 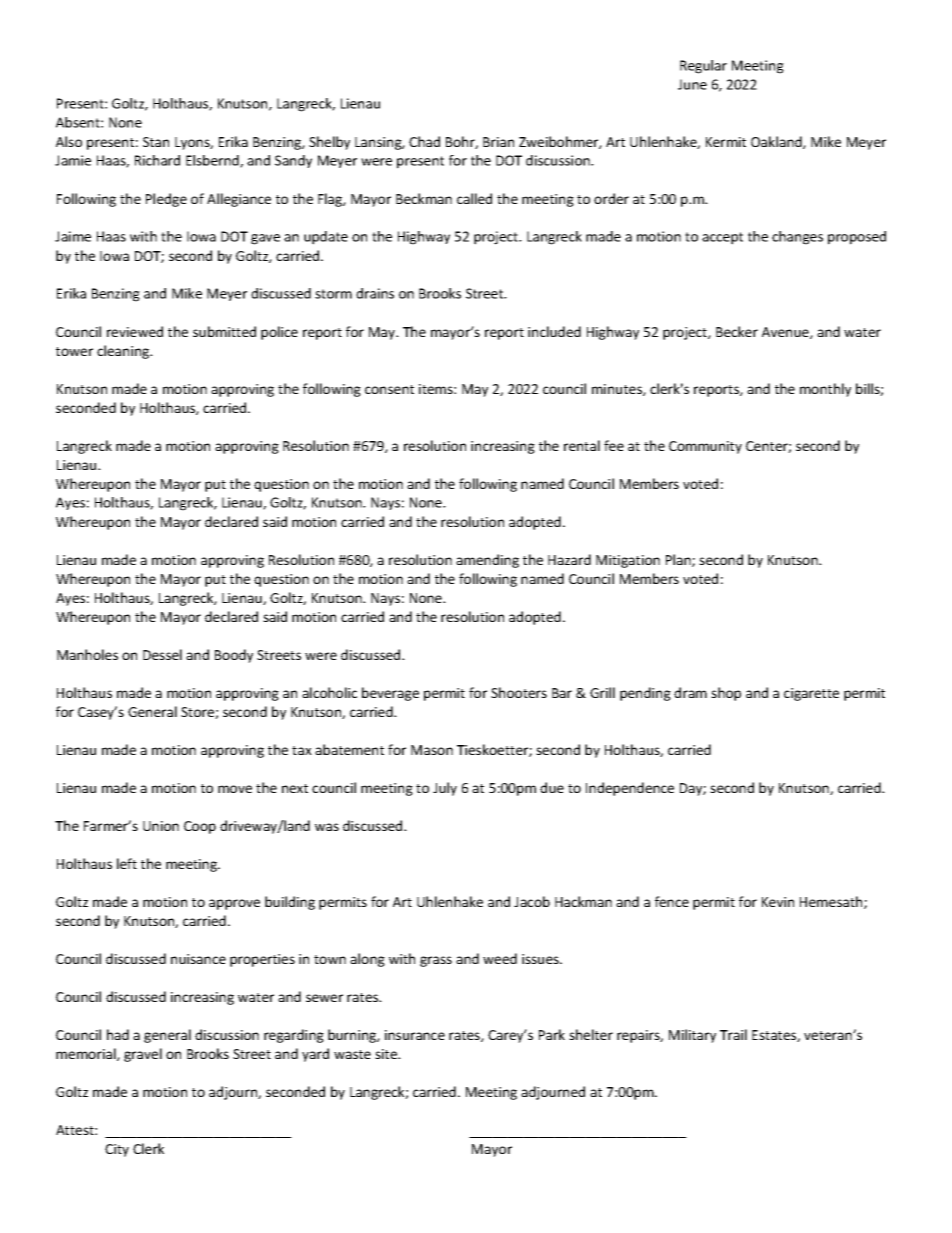 I want to click on consent, so click(x=389, y=389).
